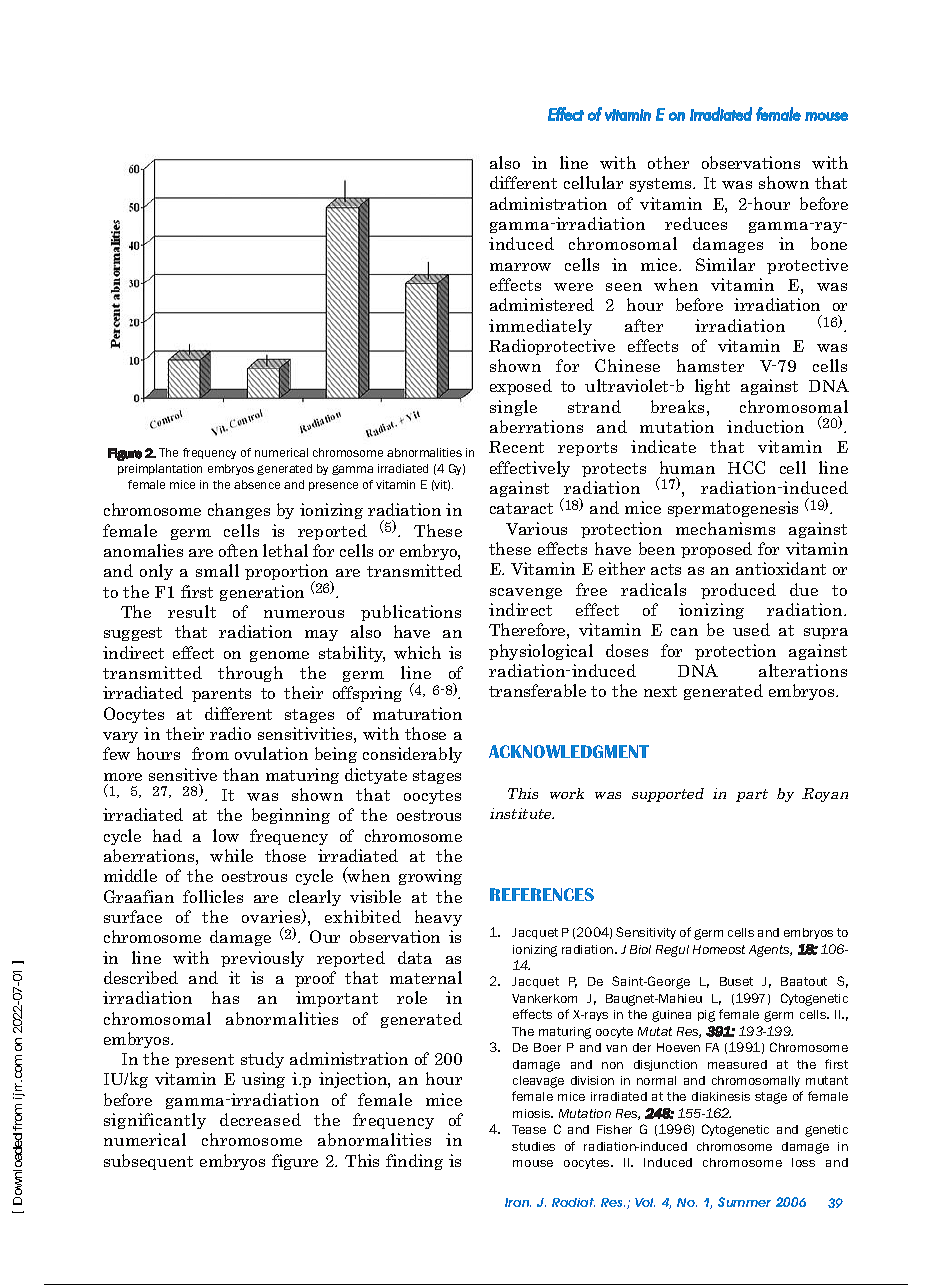 Image resolution: width=952 pixels, height=1285 pixels. What do you see at coordinates (520, 267) in the image?
I see `marrow` at bounding box center [520, 267].
